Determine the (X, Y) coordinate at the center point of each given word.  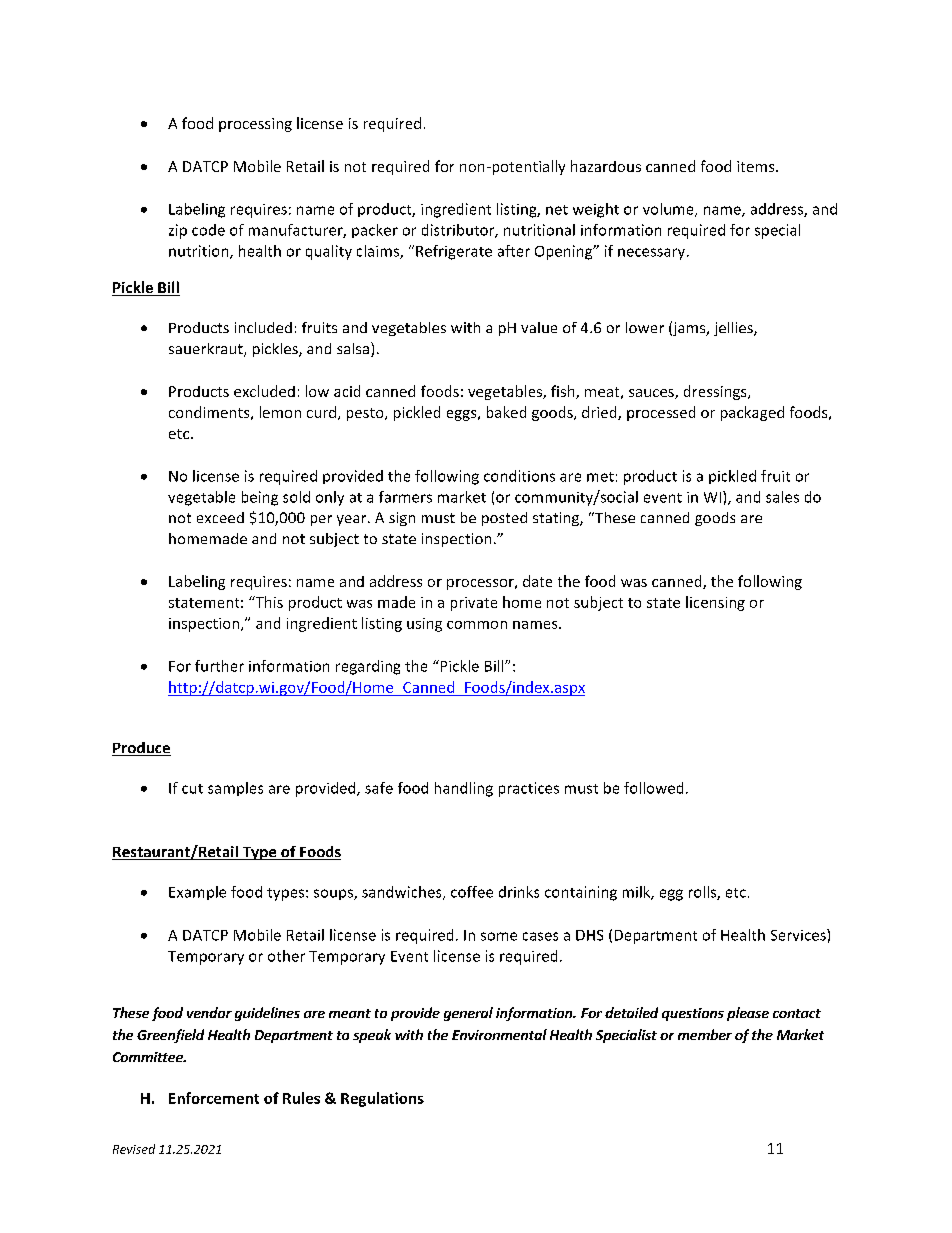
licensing (715, 603)
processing (255, 125)
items (757, 166)
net (557, 210)
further (219, 666)
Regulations (382, 1099)
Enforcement (214, 1098)
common (477, 625)
